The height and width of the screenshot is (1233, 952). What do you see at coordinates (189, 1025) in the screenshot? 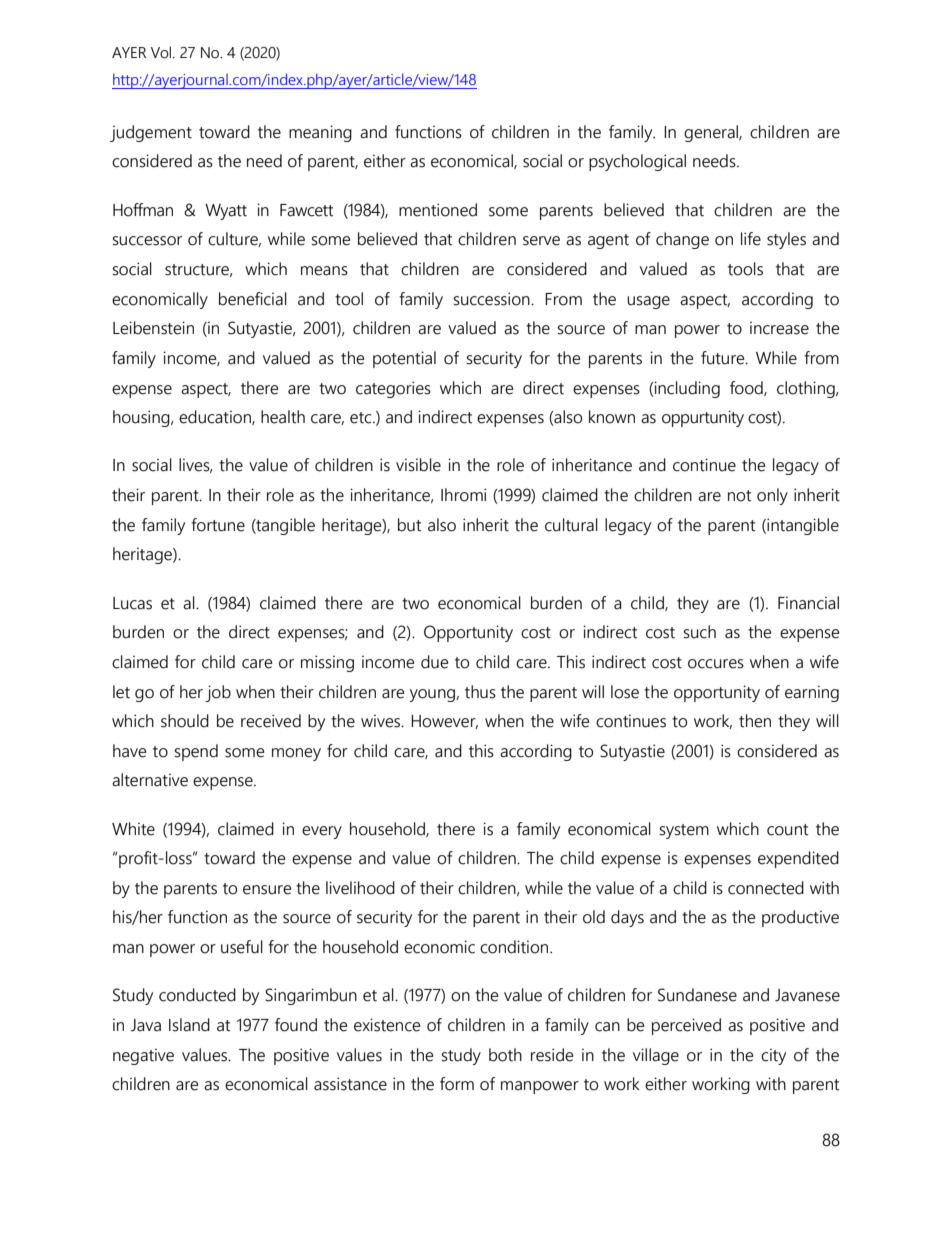
I see `Island` at bounding box center [189, 1025].
